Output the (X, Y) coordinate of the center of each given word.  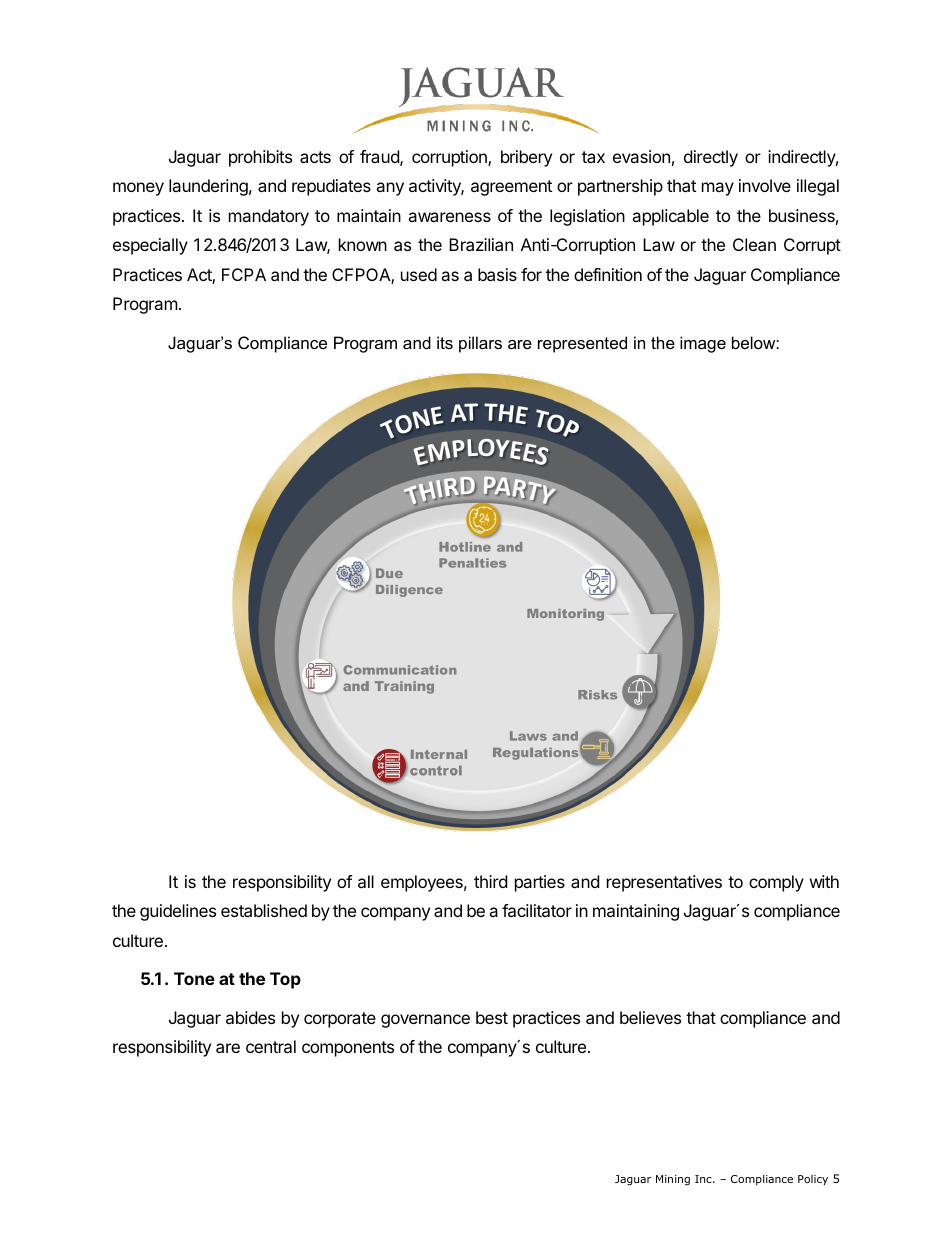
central (271, 1046)
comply (776, 883)
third (490, 881)
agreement (511, 188)
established (264, 910)
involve (765, 185)
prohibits (260, 158)
